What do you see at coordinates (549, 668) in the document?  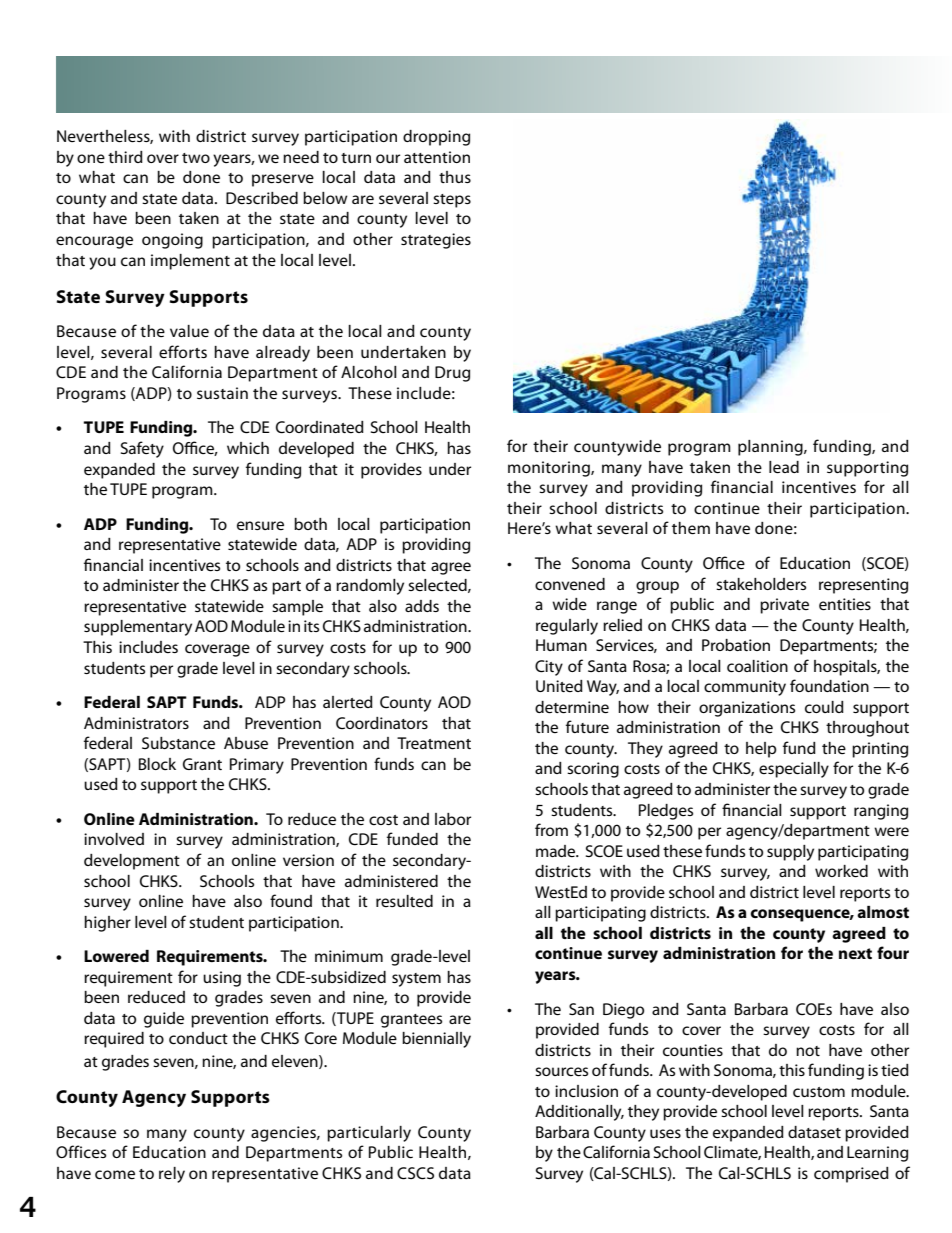 I see `City` at bounding box center [549, 668].
